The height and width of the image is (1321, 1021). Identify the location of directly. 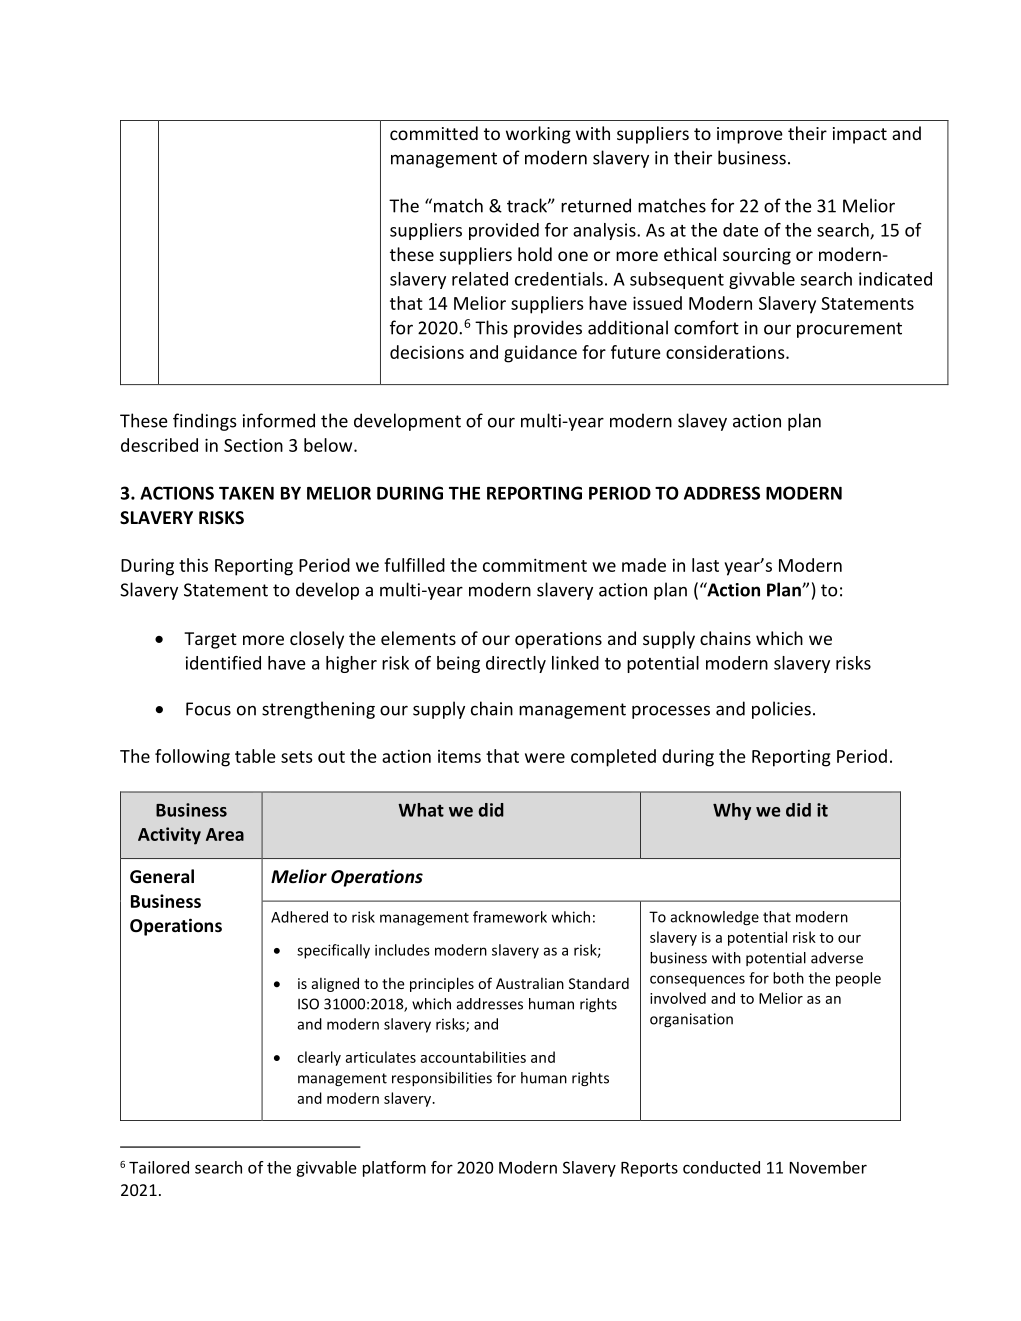
(516, 664).
